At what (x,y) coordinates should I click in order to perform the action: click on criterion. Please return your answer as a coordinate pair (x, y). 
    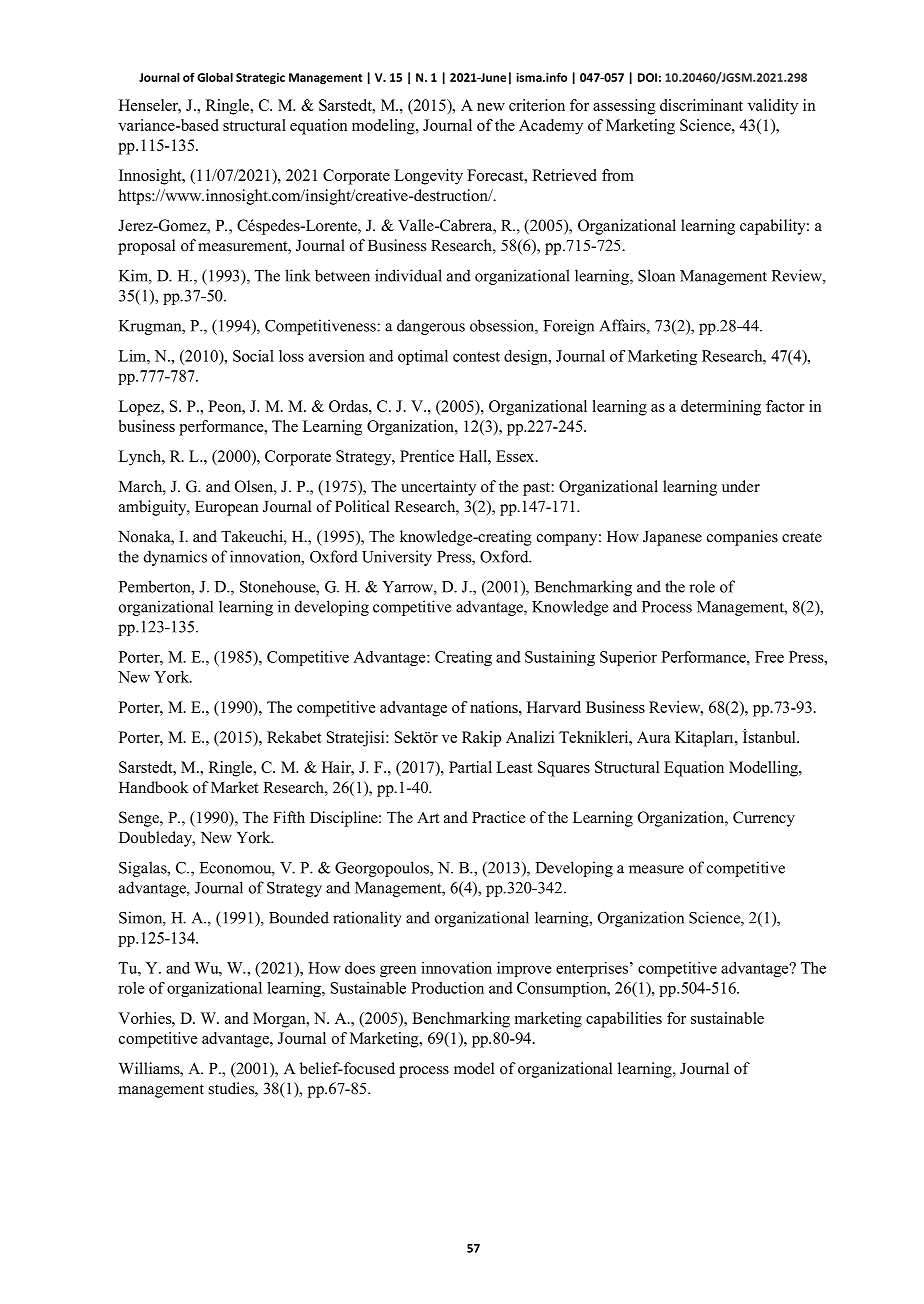
    Looking at the image, I should click on (537, 105).
